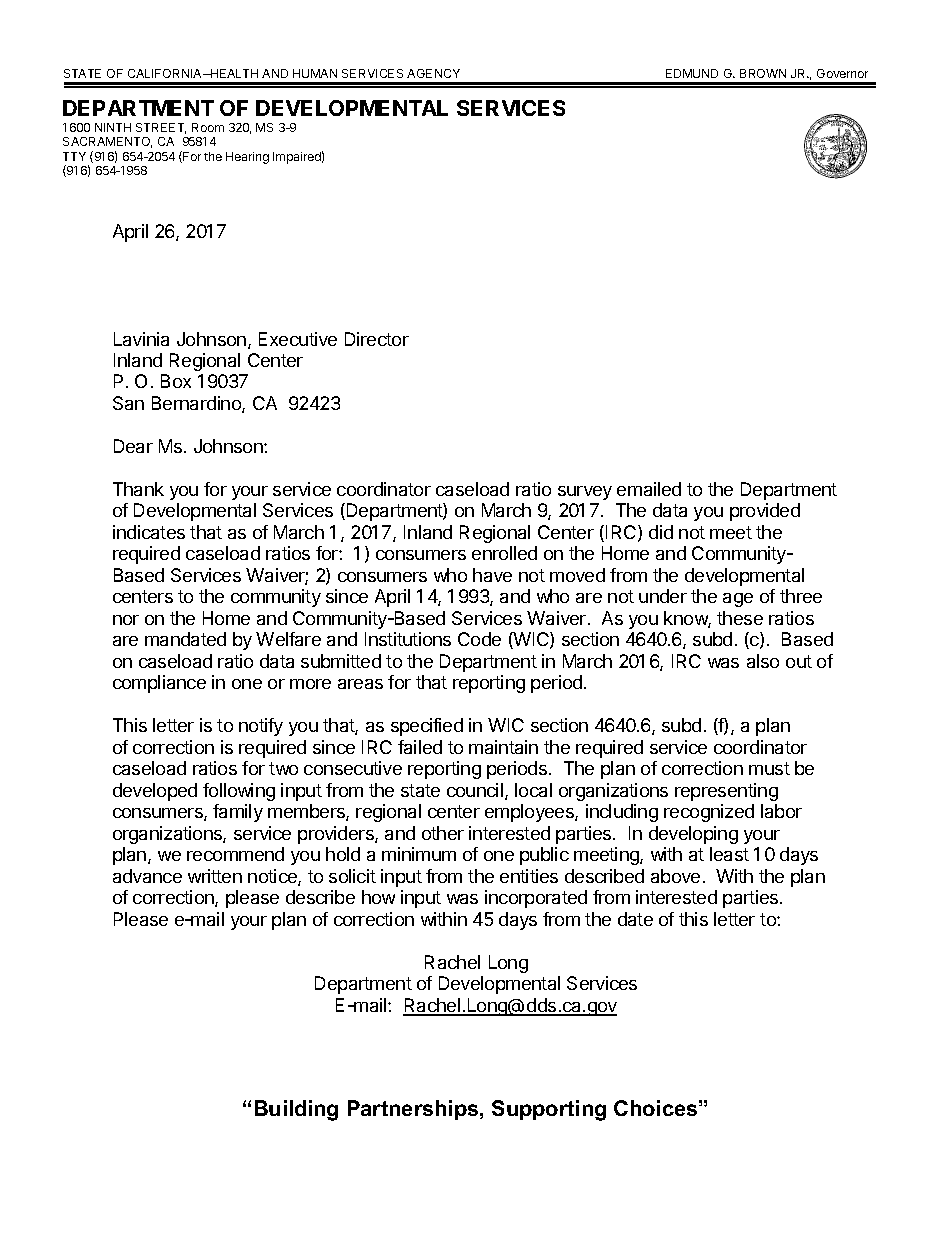 The image size is (952, 1233). What do you see at coordinates (176, 381) in the screenshot?
I see `Box` at bounding box center [176, 381].
